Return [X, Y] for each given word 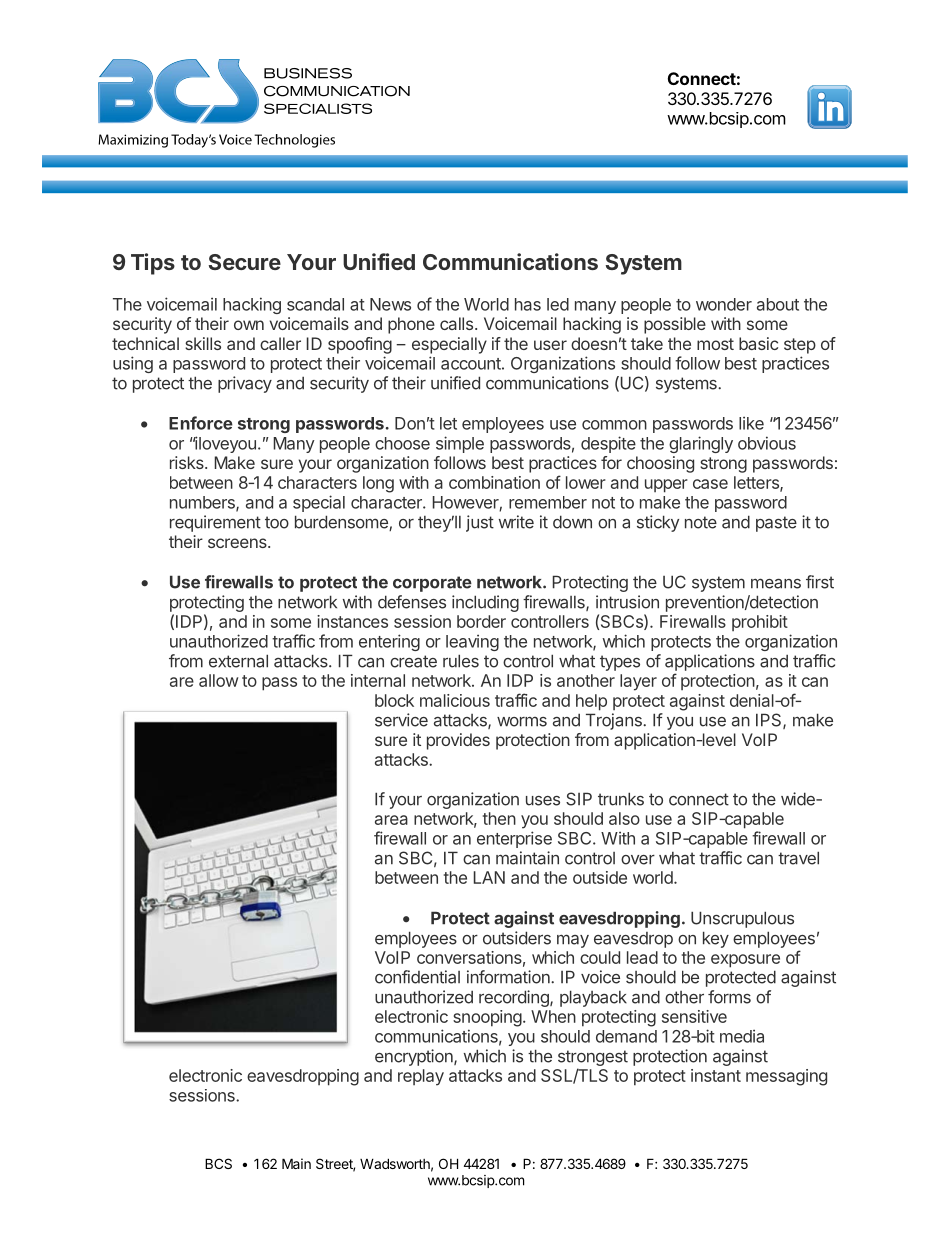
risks [188, 462]
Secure [245, 262]
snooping [487, 1018]
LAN [489, 877]
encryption [415, 1057]
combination [494, 482]
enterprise [514, 839]
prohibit [760, 623]
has [528, 304]
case [710, 484]
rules [461, 661]
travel [798, 858]
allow [218, 680]
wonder [724, 304]
